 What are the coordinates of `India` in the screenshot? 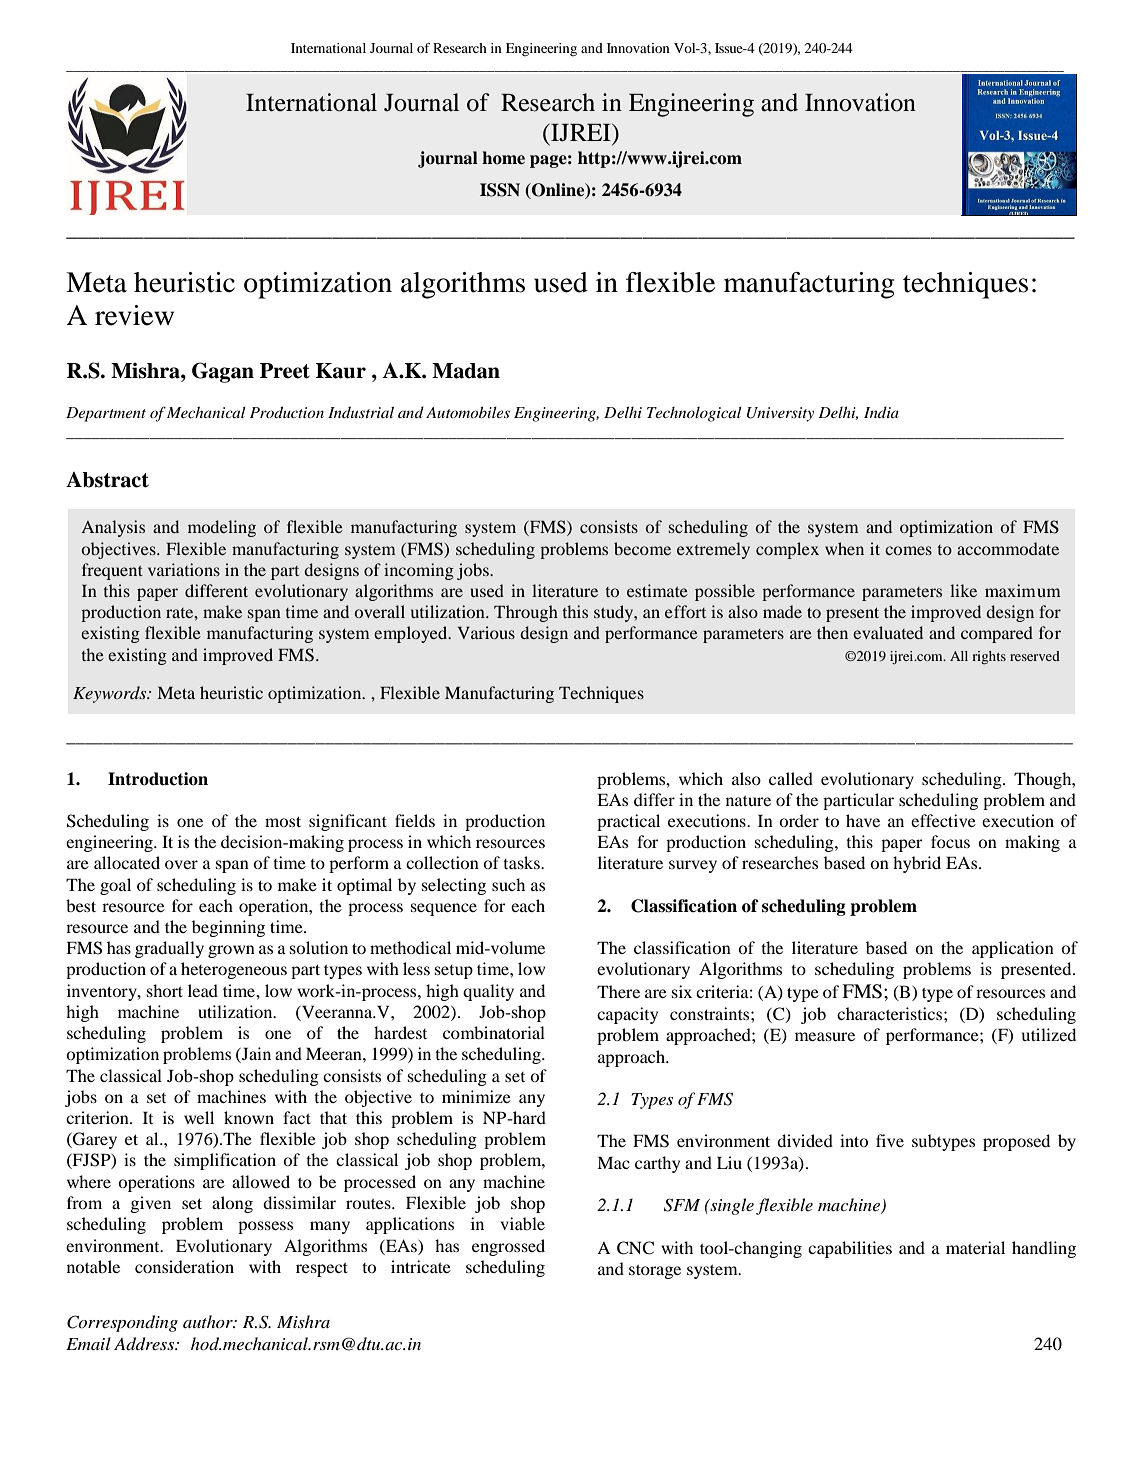 It's located at (881, 412).
